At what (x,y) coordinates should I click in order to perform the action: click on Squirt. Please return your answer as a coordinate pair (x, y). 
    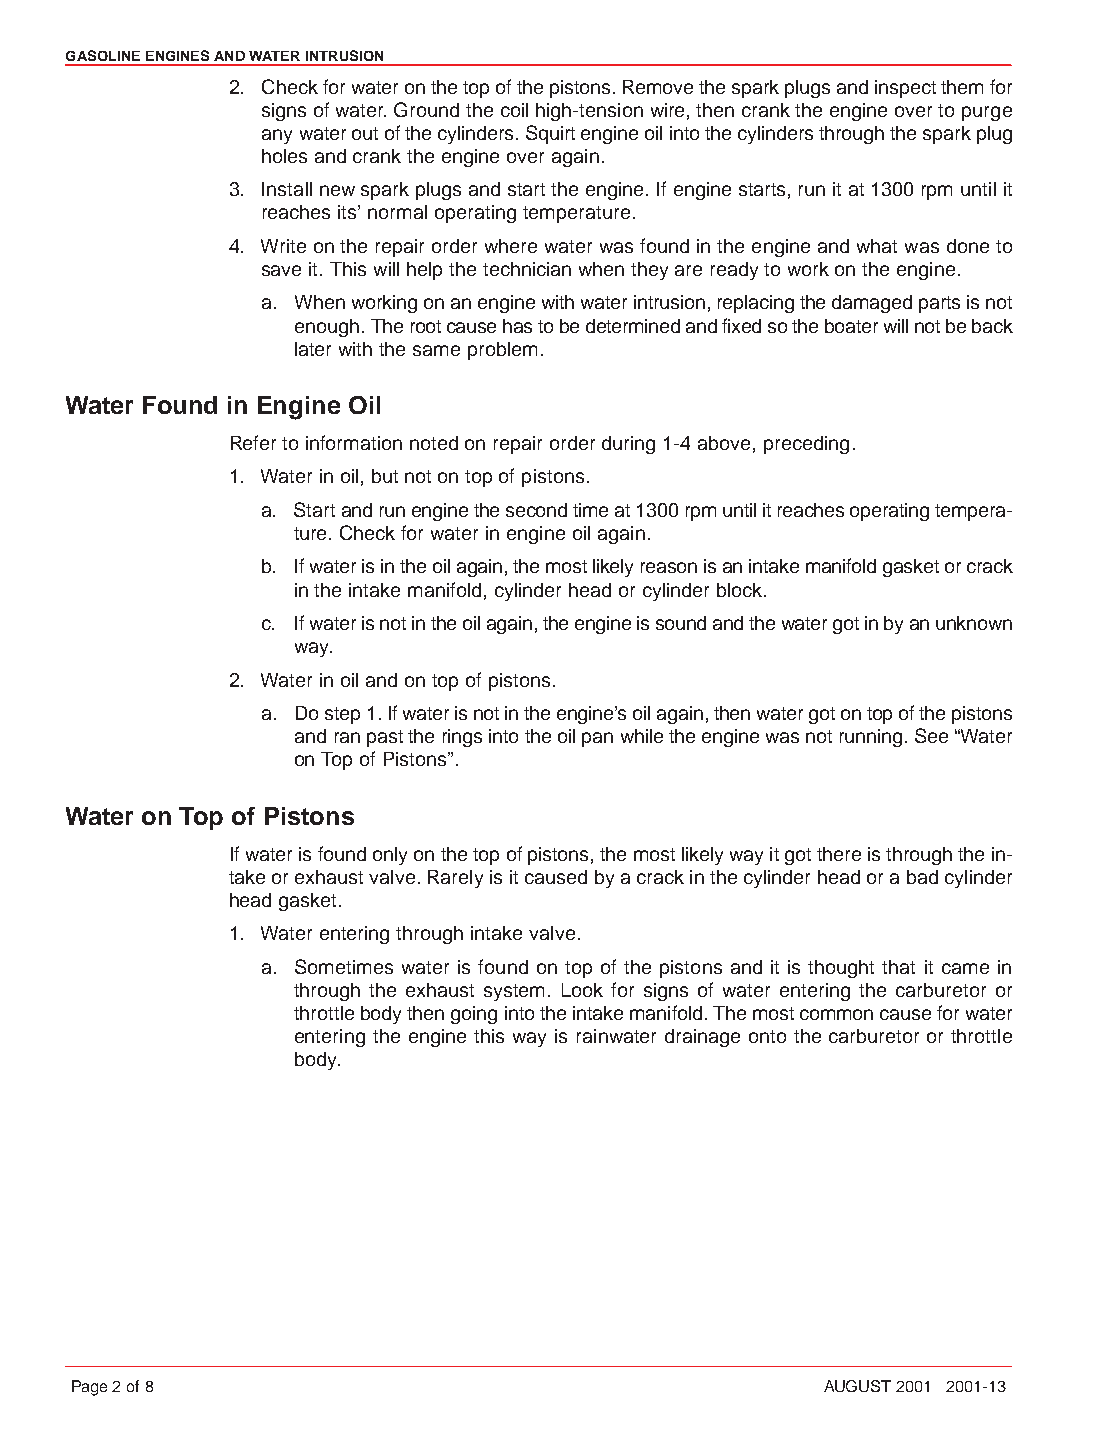
    Looking at the image, I should click on (550, 134).
